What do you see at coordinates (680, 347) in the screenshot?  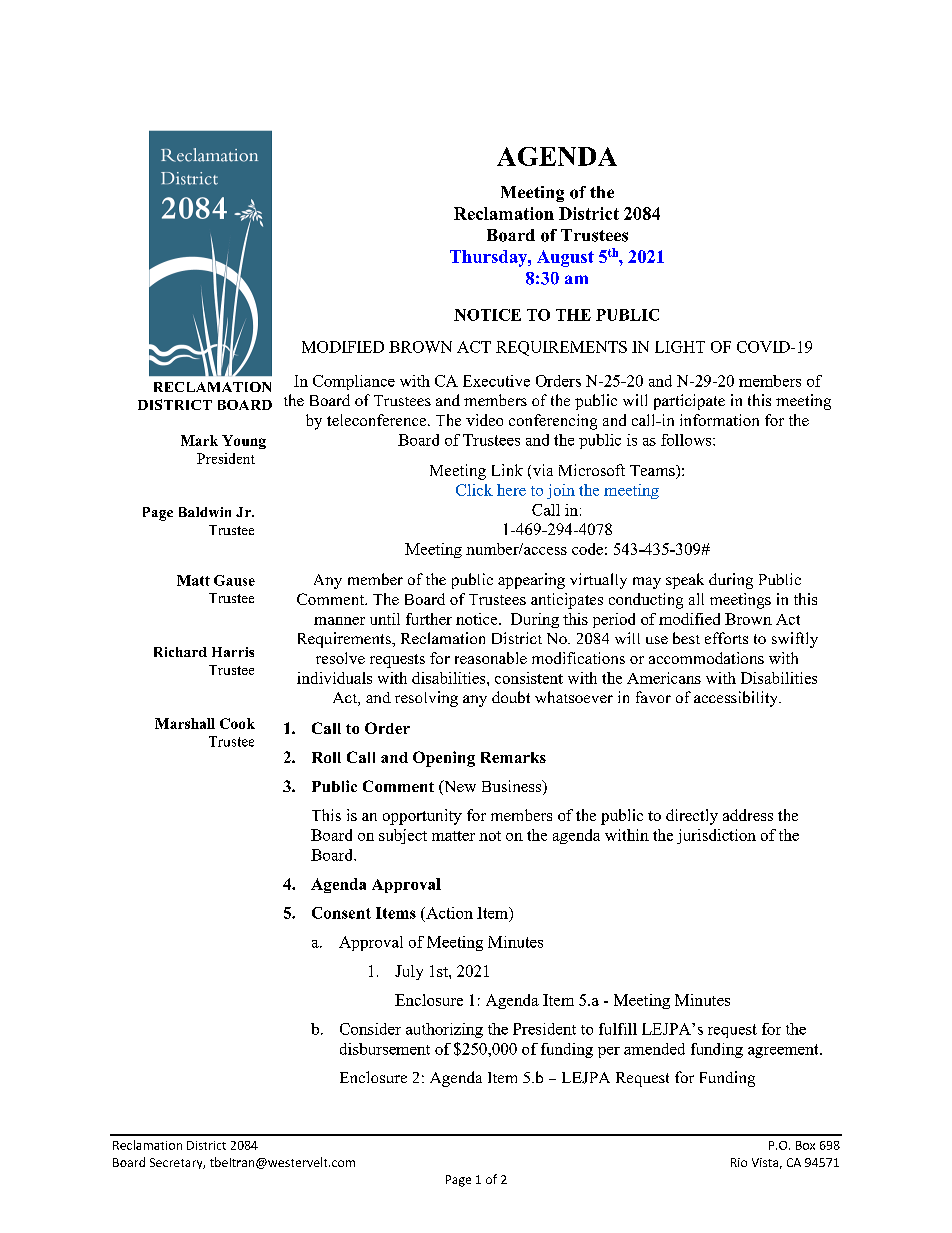 I see `LIGHT` at bounding box center [680, 347].
